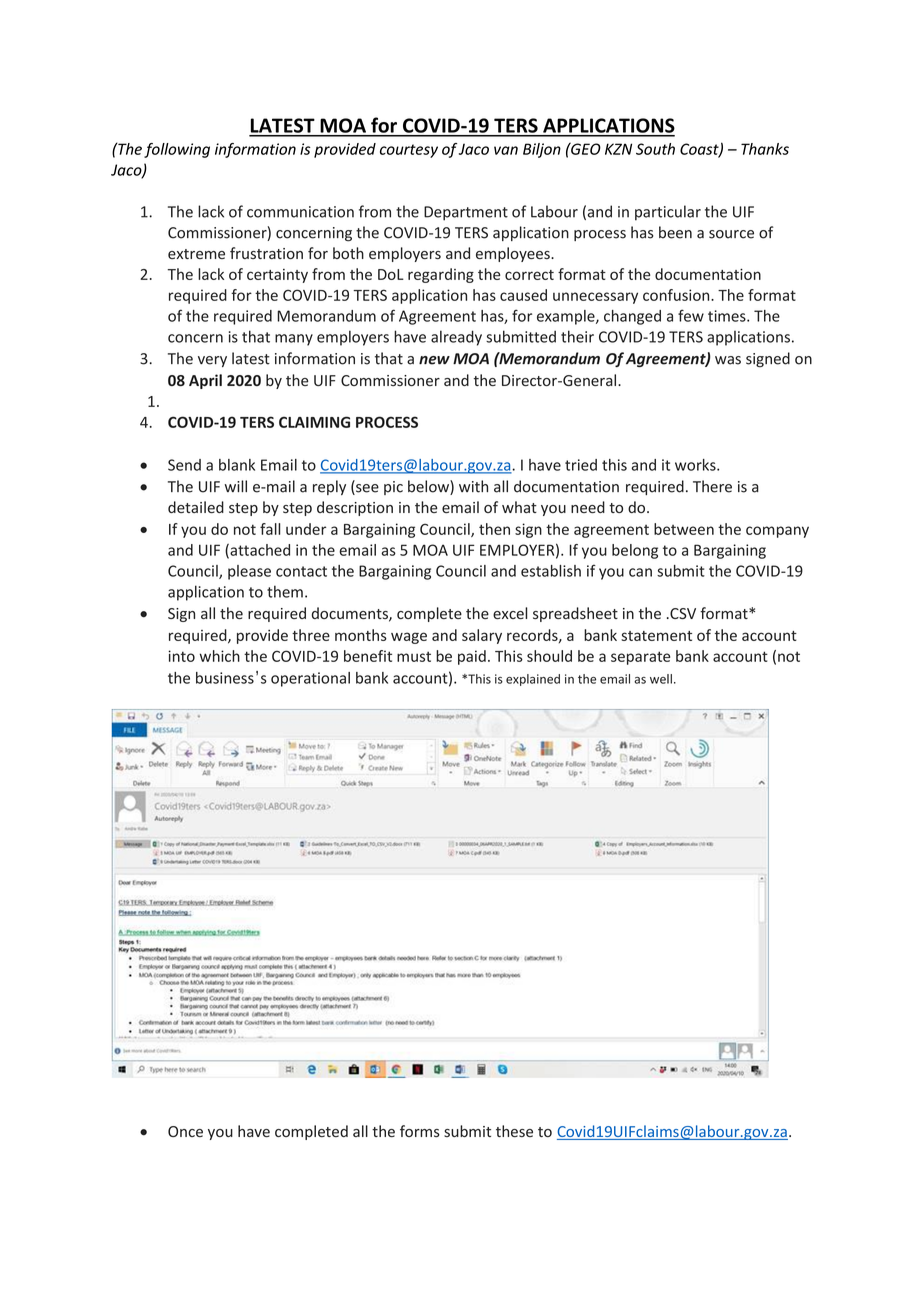 This screenshot has width=924, height=1308. What do you see at coordinates (668, 213) in the screenshot?
I see `particular` at bounding box center [668, 213].
